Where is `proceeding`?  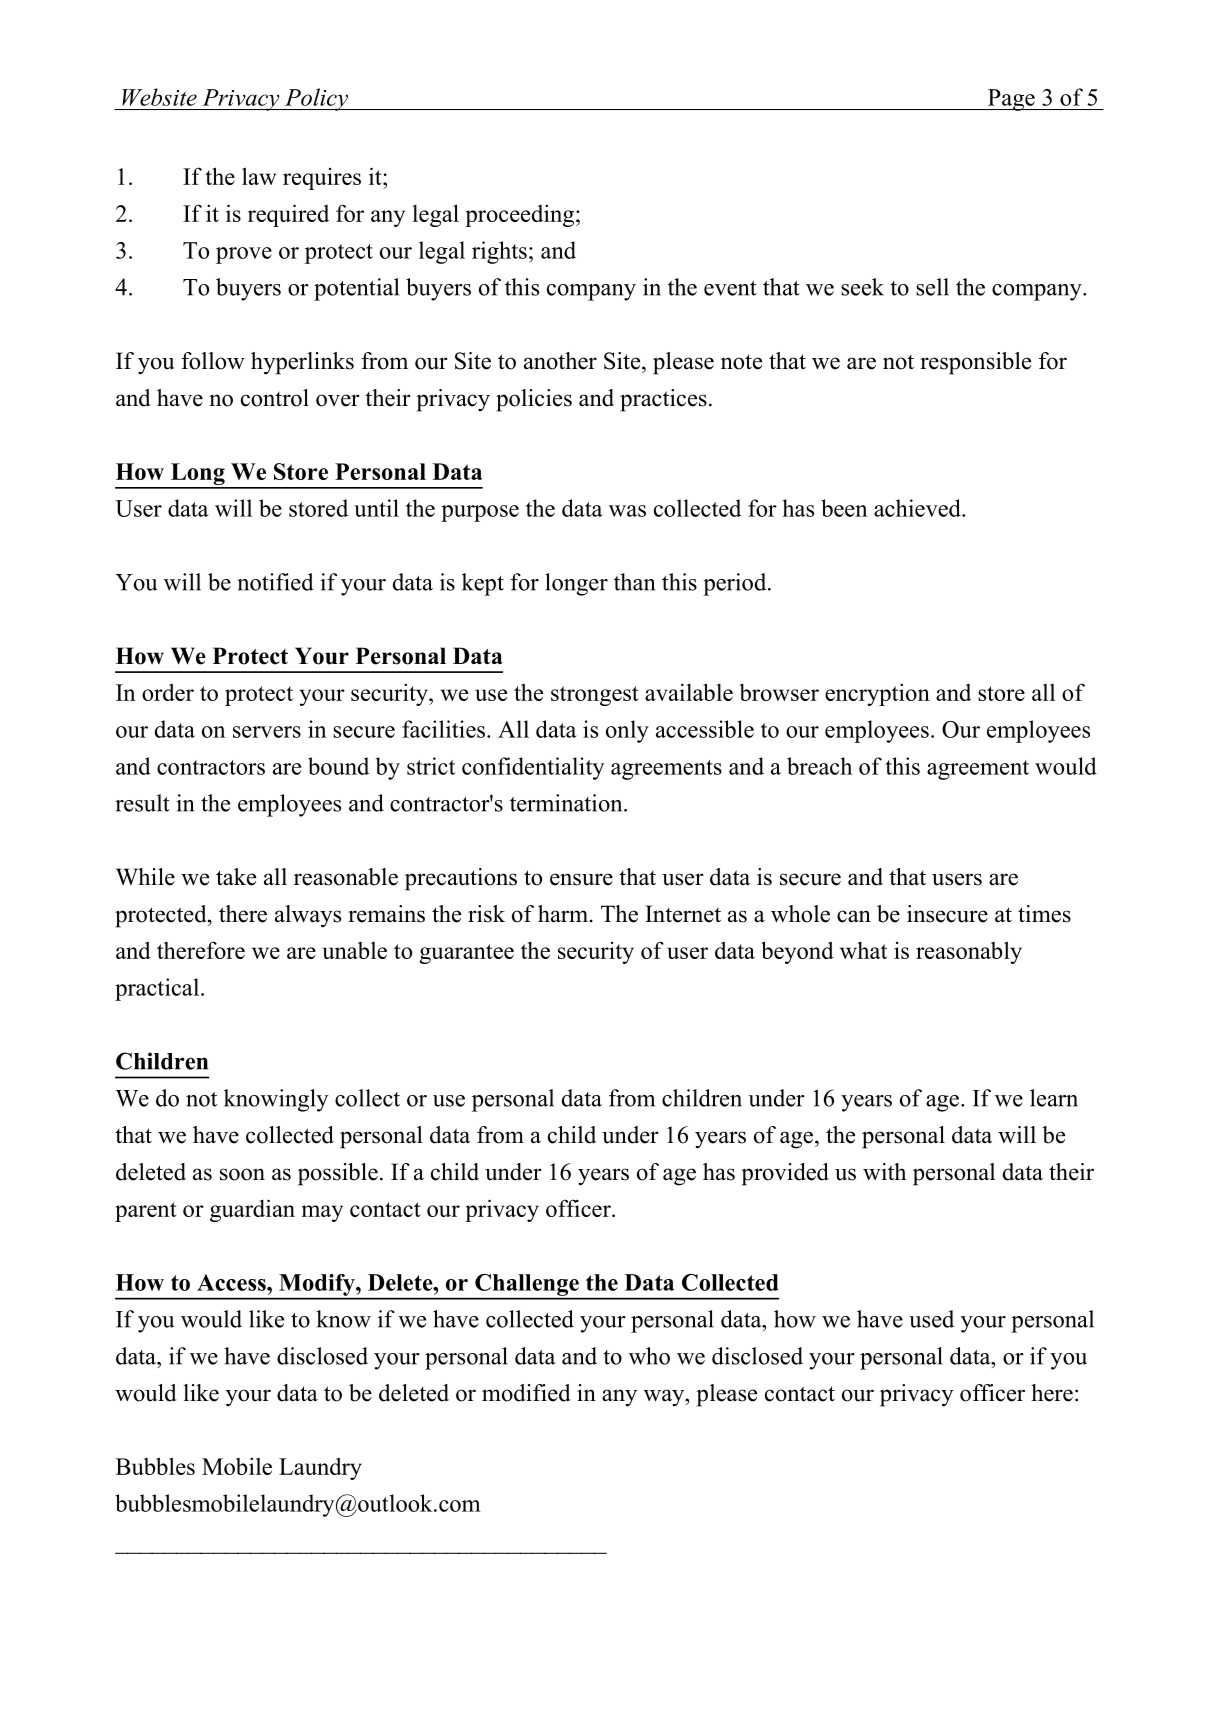 proceeding is located at coordinates (521, 215).
